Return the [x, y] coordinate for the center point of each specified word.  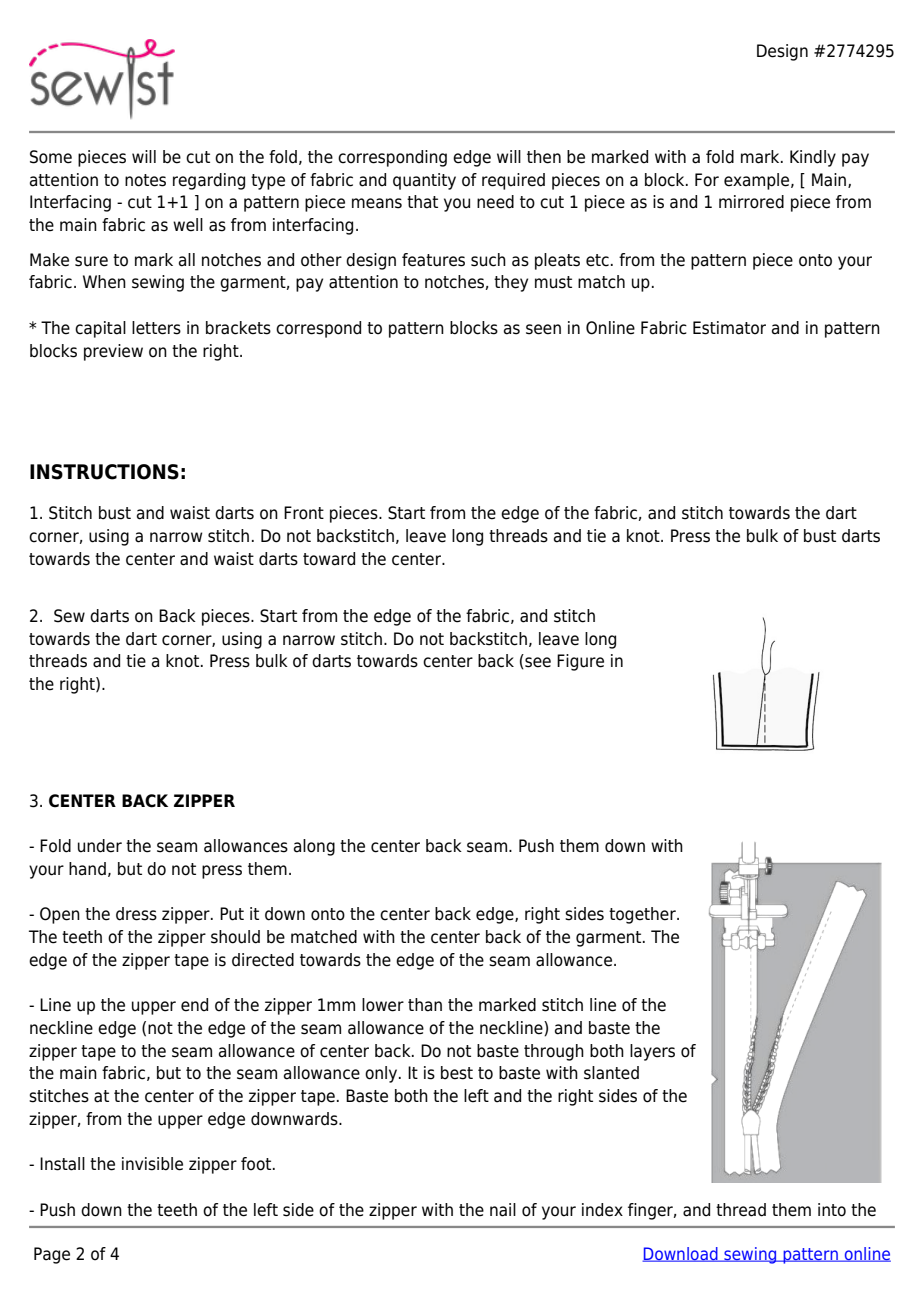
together [643, 915]
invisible [152, 1164]
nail [503, 1210]
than [425, 1005]
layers [652, 1052]
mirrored [751, 202]
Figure [580, 662]
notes [145, 180]
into [832, 1210]
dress [136, 914]
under [100, 846]
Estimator [729, 328]
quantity [424, 181]
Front [304, 513]
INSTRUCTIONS [104, 472]
